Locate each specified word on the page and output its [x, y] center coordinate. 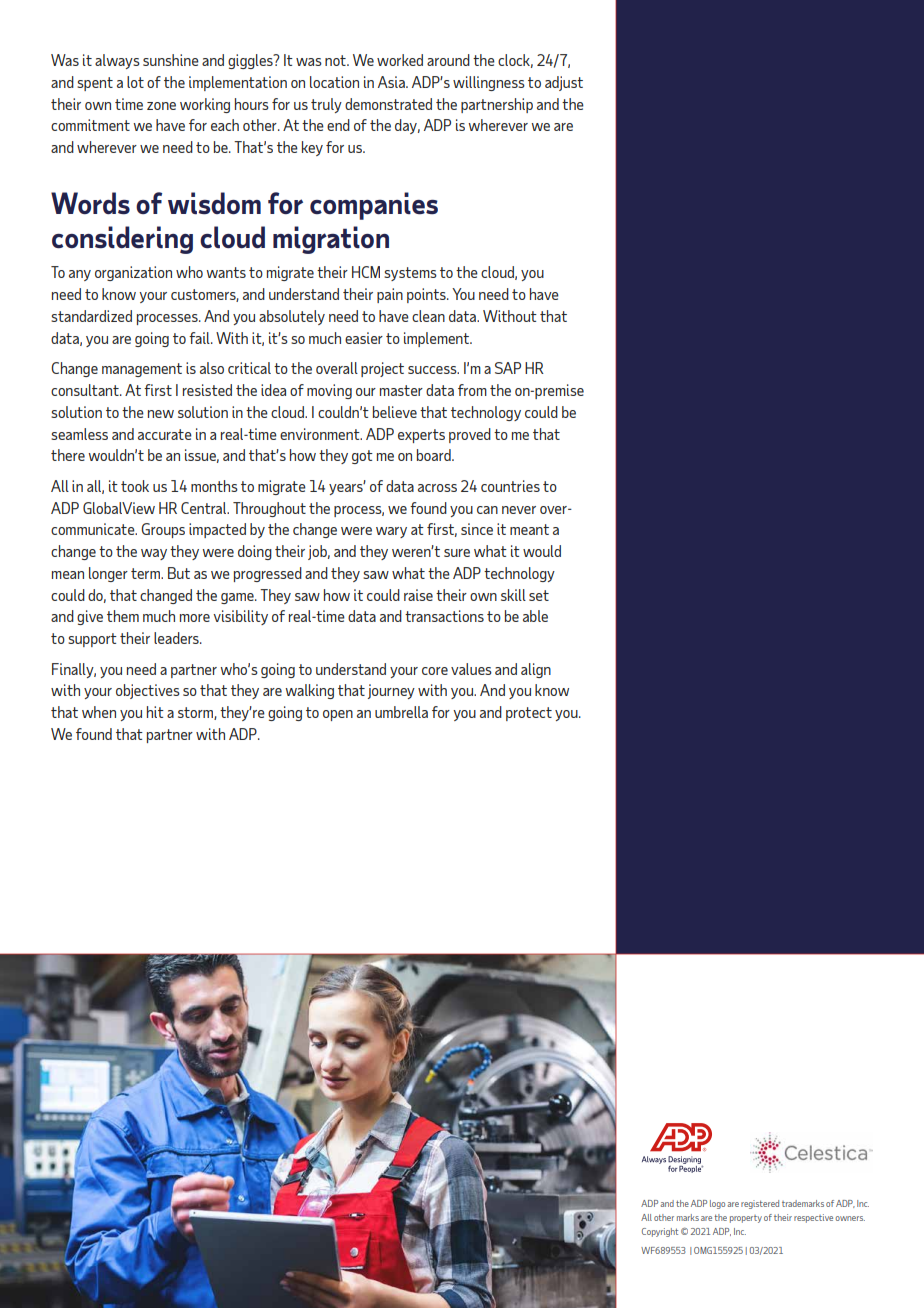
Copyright [660, 1232]
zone [161, 106]
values [471, 669]
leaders [177, 638]
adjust [564, 83]
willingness [489, 83]
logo [717, 1204]
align [536, 670]
